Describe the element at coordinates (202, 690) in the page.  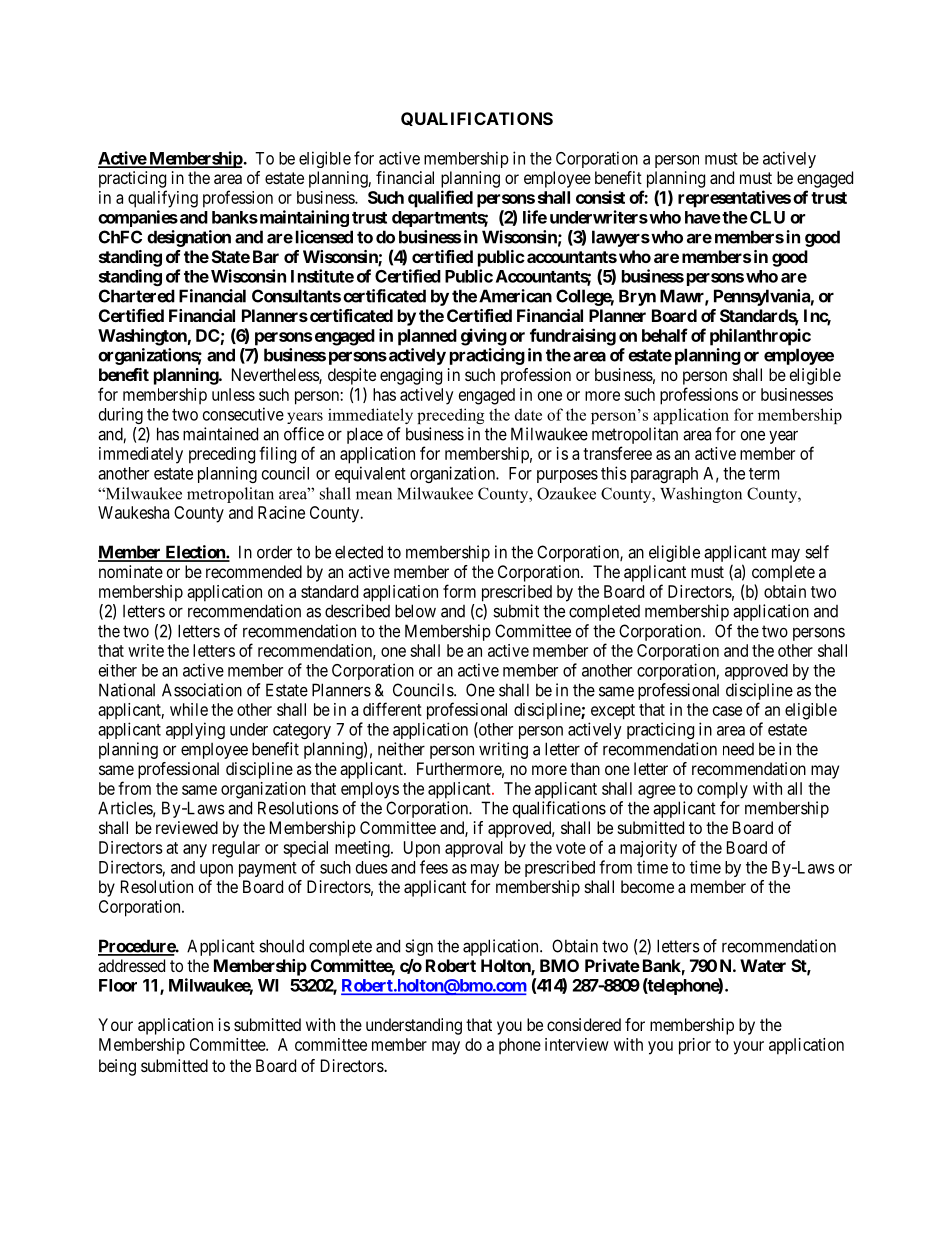
I see `Association` at that location.
